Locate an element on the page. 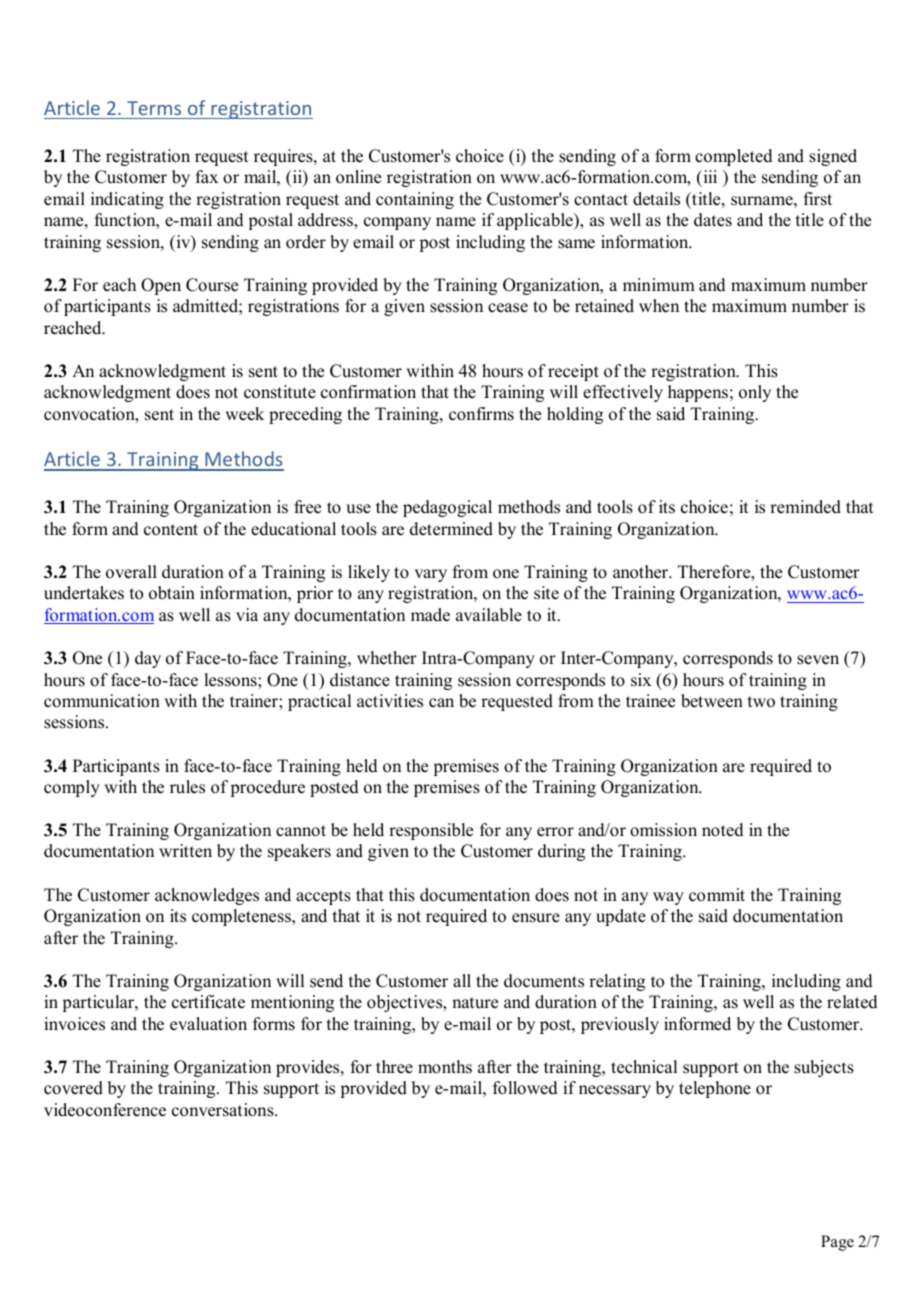  completed is located at coordinates (734, 157).
